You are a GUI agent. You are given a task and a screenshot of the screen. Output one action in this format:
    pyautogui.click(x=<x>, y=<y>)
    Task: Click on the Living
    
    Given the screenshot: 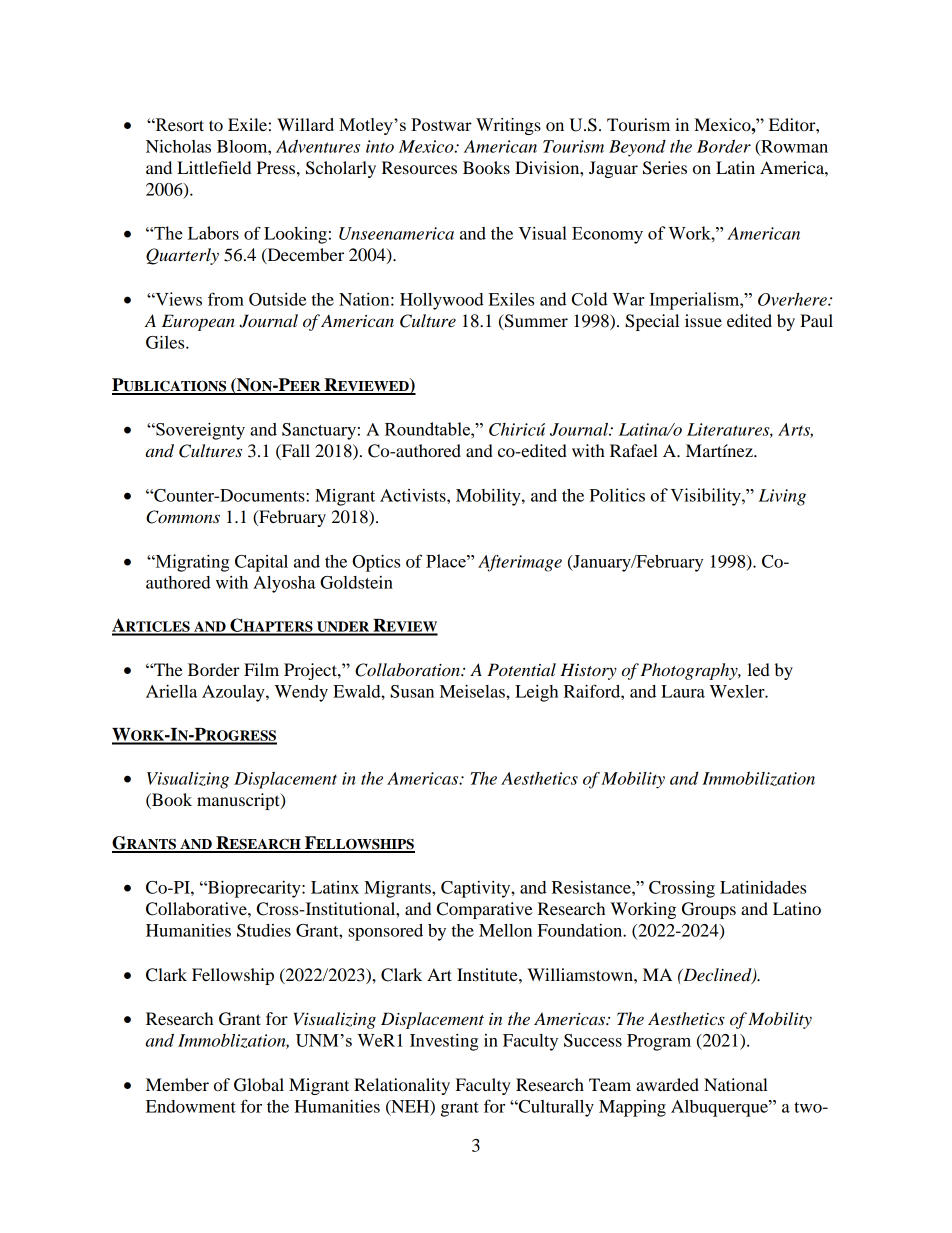 What is the action you would take?
    pyautogui.click(x=782, y=497)
